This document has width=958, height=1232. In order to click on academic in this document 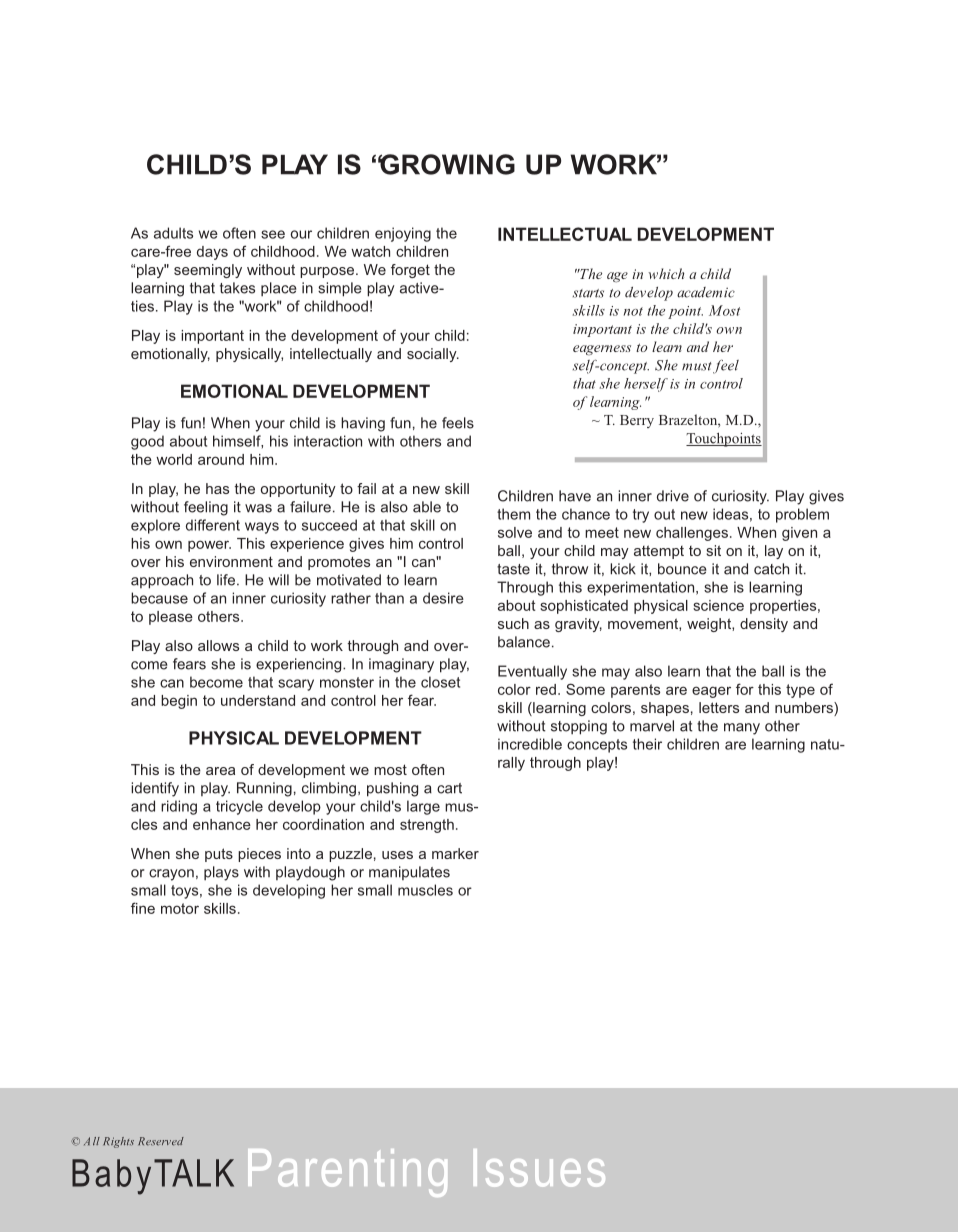, I will do `click(706, 292)`.
